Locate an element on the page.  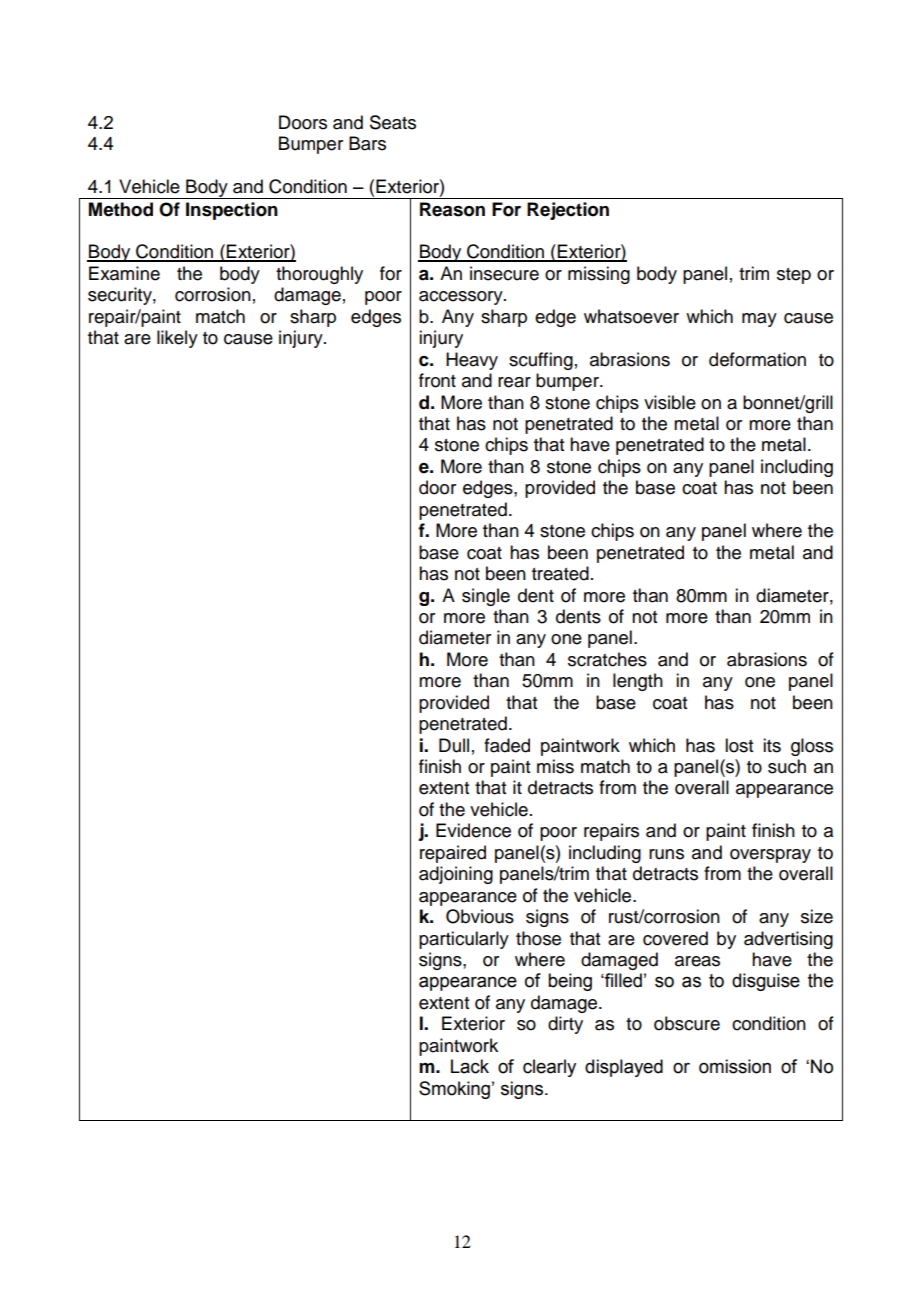
Smoking is located at coordinates (454, 1090).
